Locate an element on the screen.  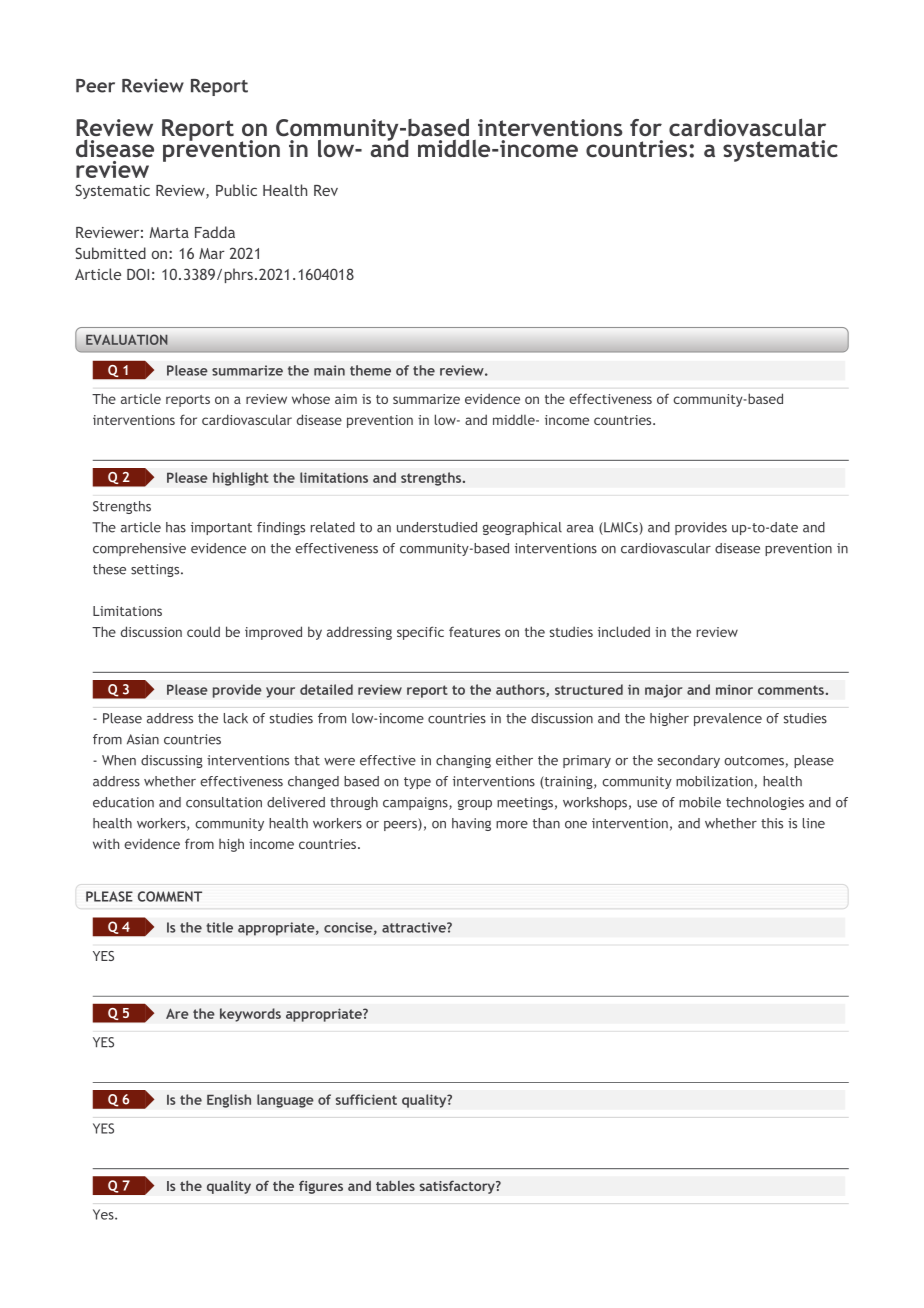
satisfactory is located at coordinates (458, 1187).
